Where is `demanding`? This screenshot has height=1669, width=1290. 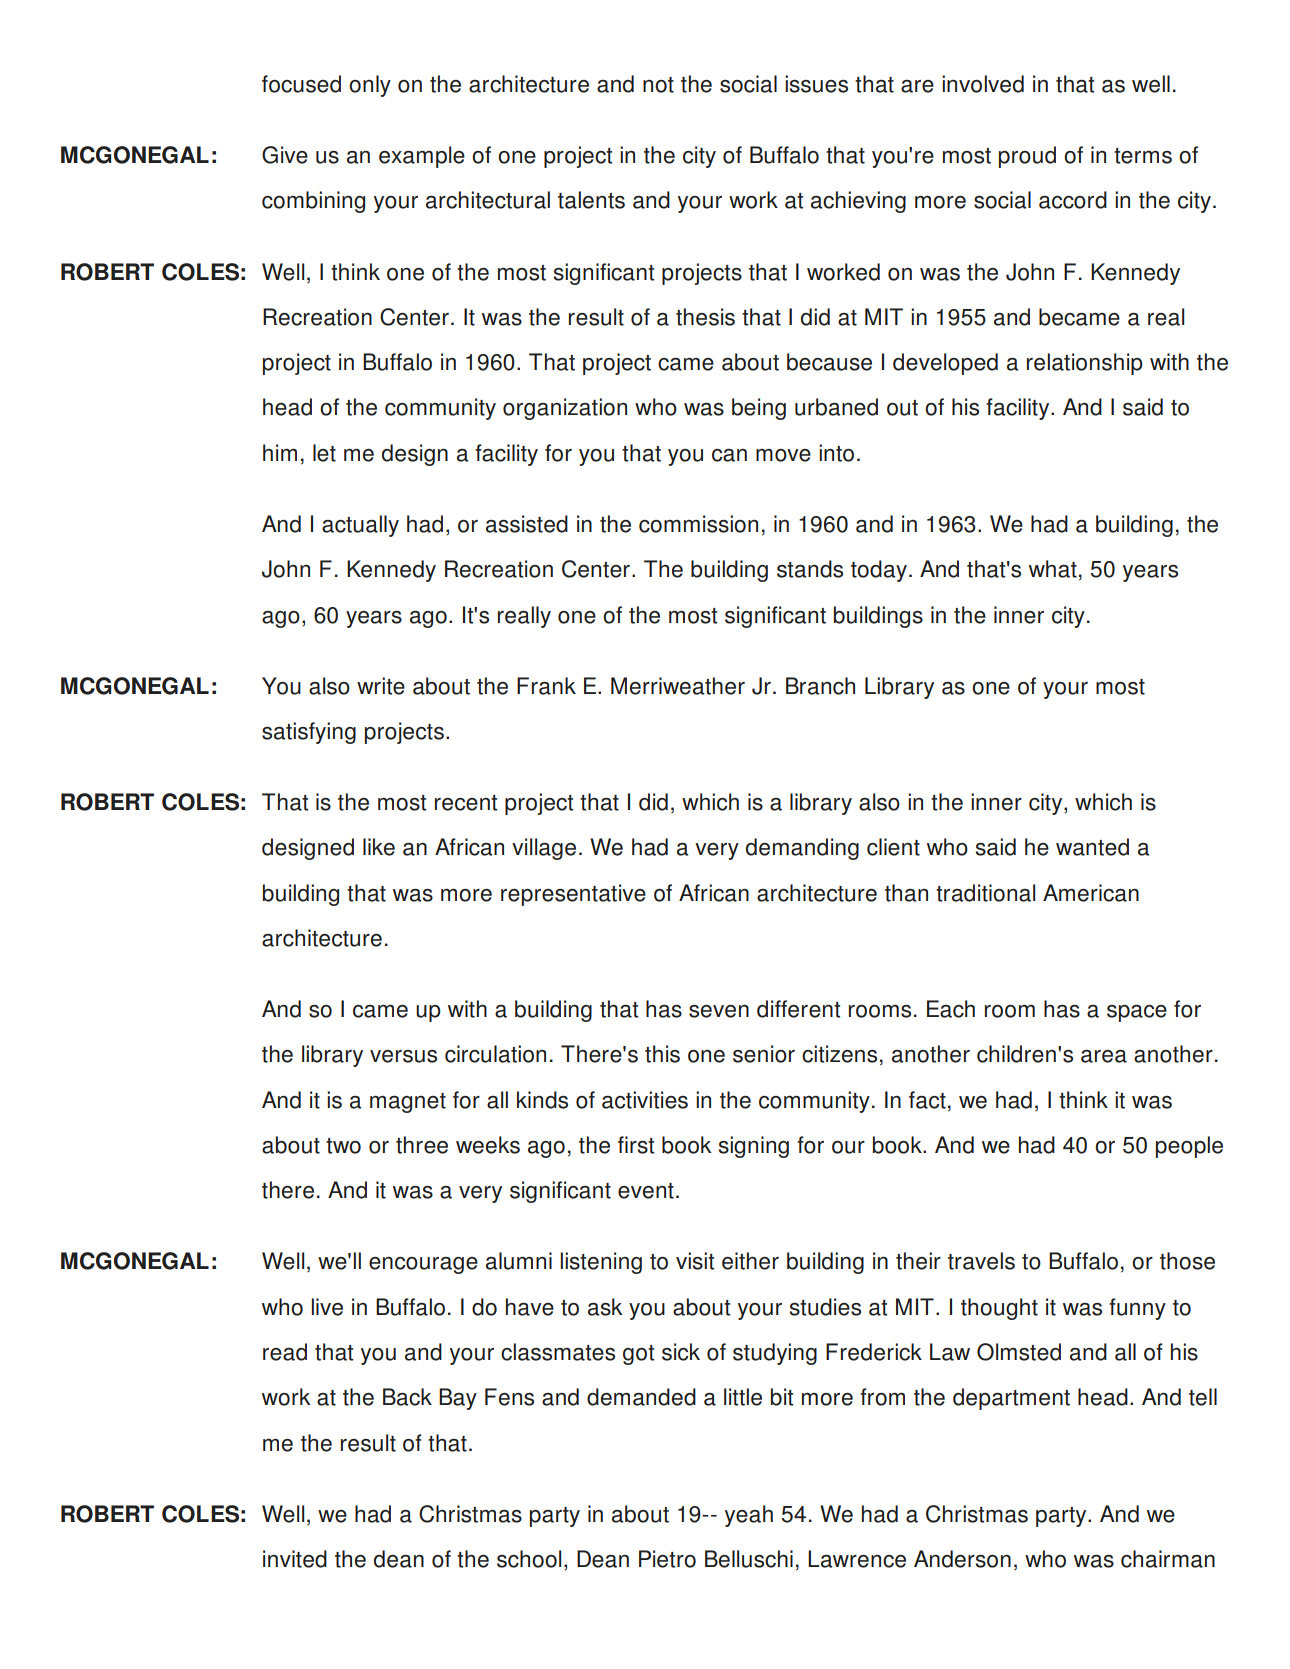 demanding is located at coordinates (802, 849).
